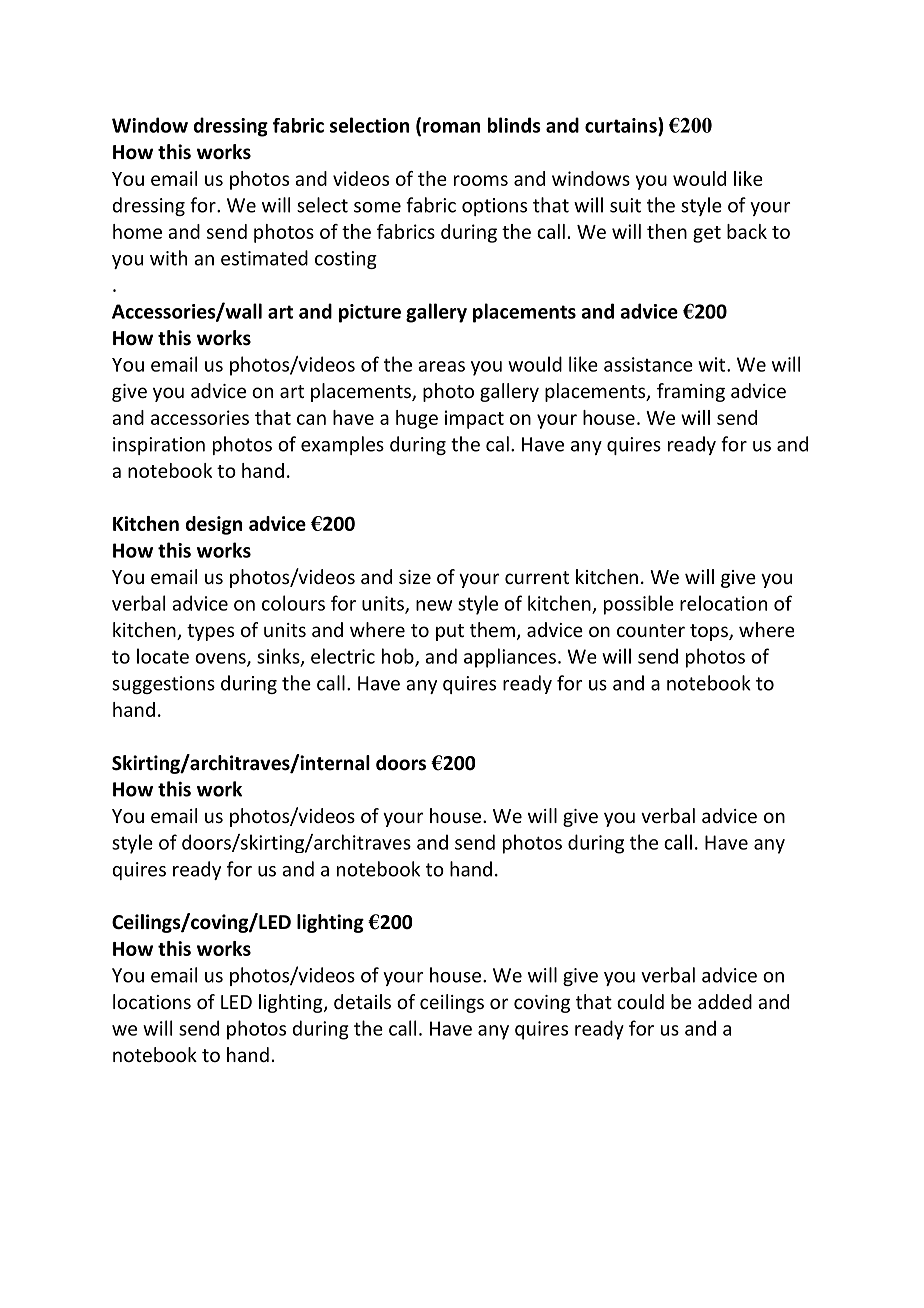  I want to click on suit, so click(625, 205).
